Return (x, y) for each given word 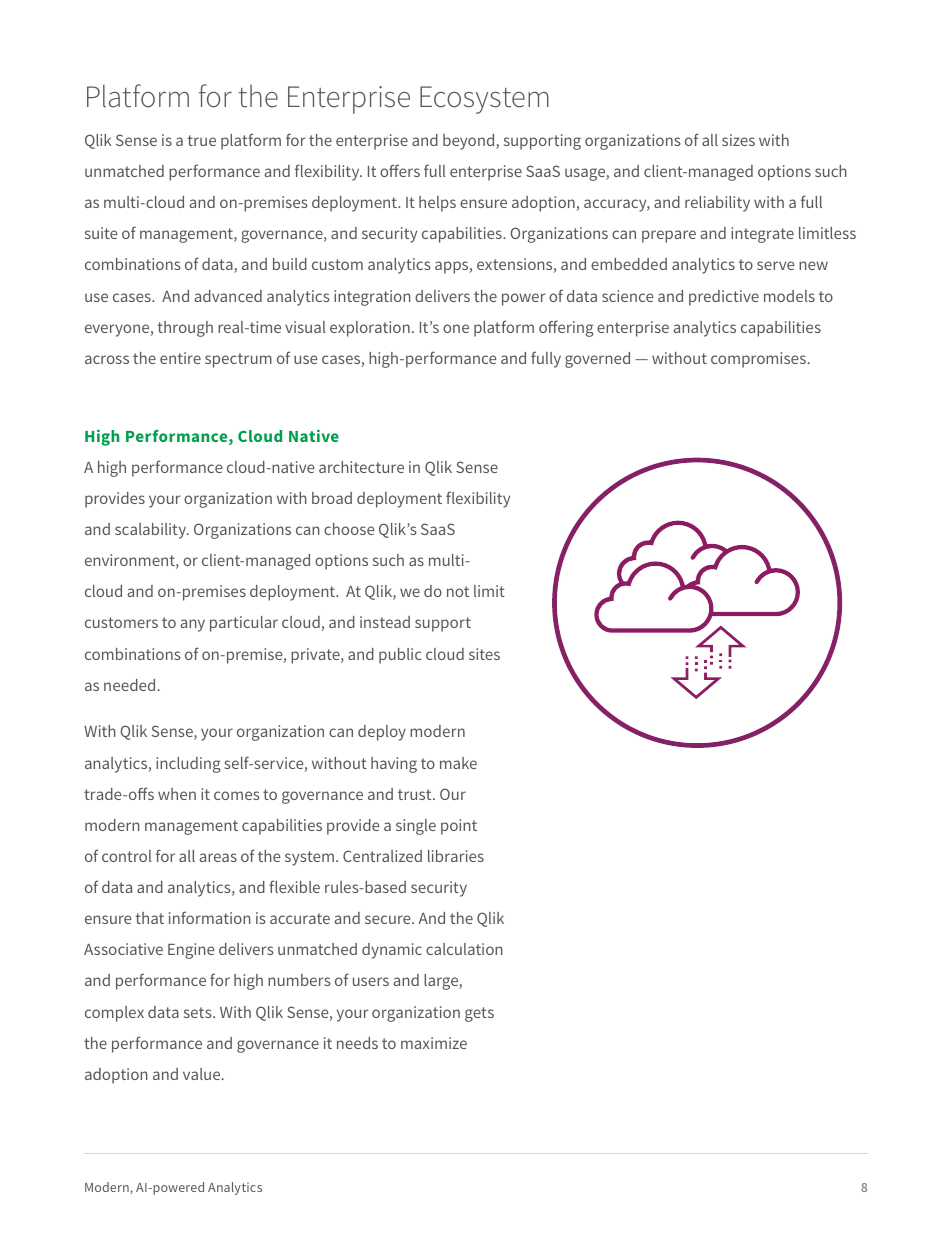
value (203, 1074)
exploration (370, 329)
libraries (456, 856)
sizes (738, 140)
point (459, 827)
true (202, 140)
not (458, 591)
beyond (470, 142)
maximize (434, 1043)
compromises (758, 360)
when (177, 794)
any (193, 625)
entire (180, 358)
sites (484, 654)
